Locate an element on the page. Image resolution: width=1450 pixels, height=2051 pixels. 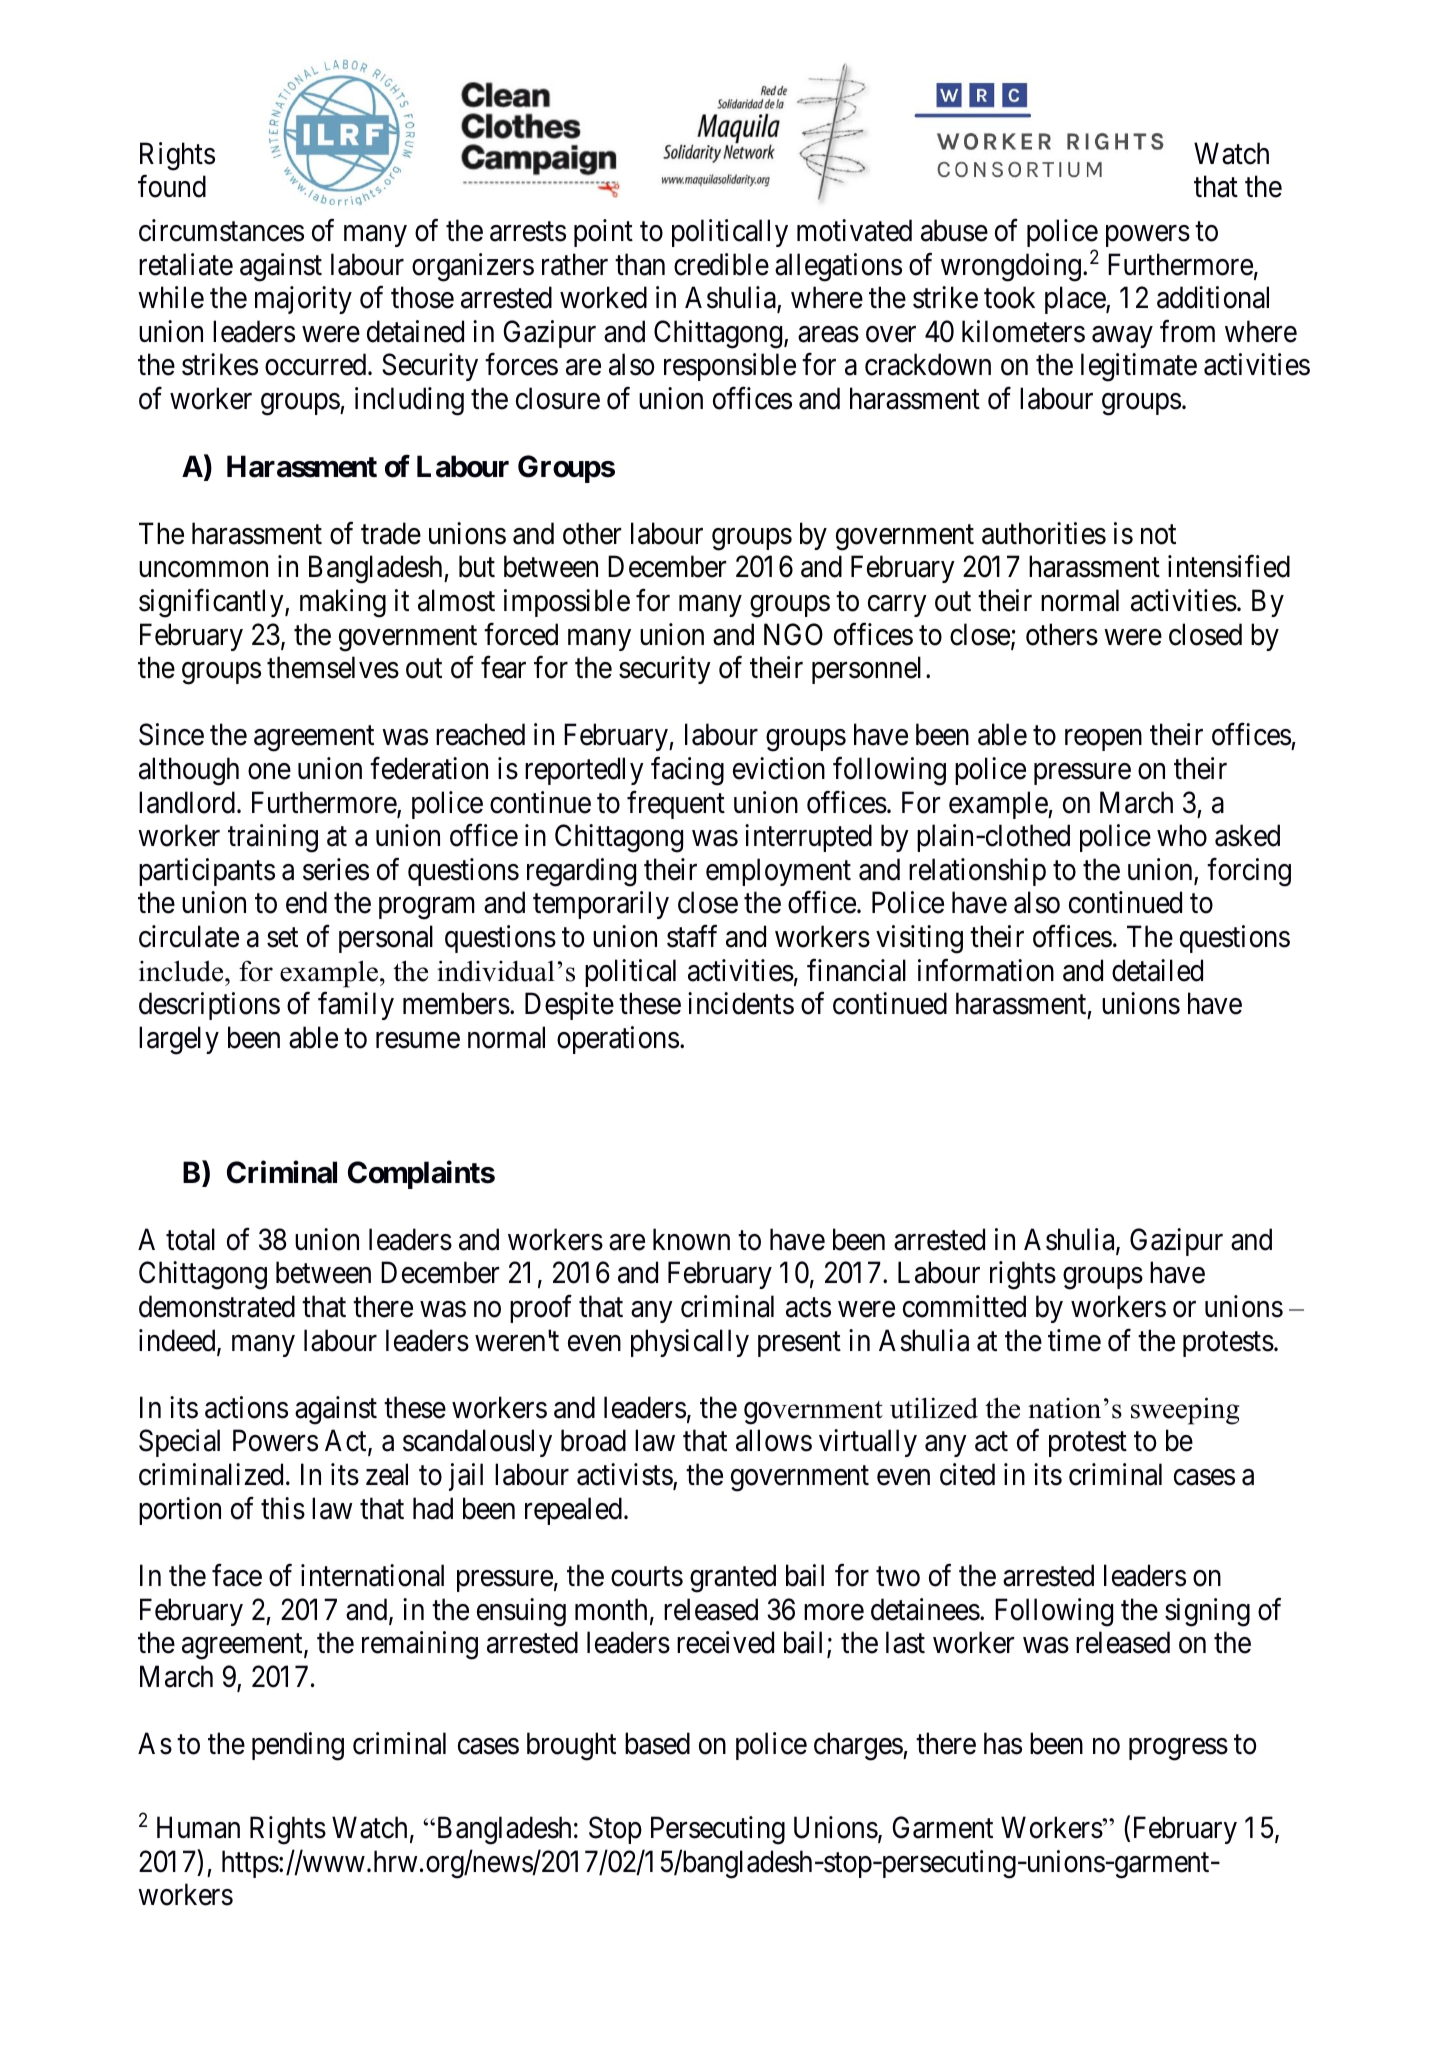
pending is located at coordinates (298, 1746).
